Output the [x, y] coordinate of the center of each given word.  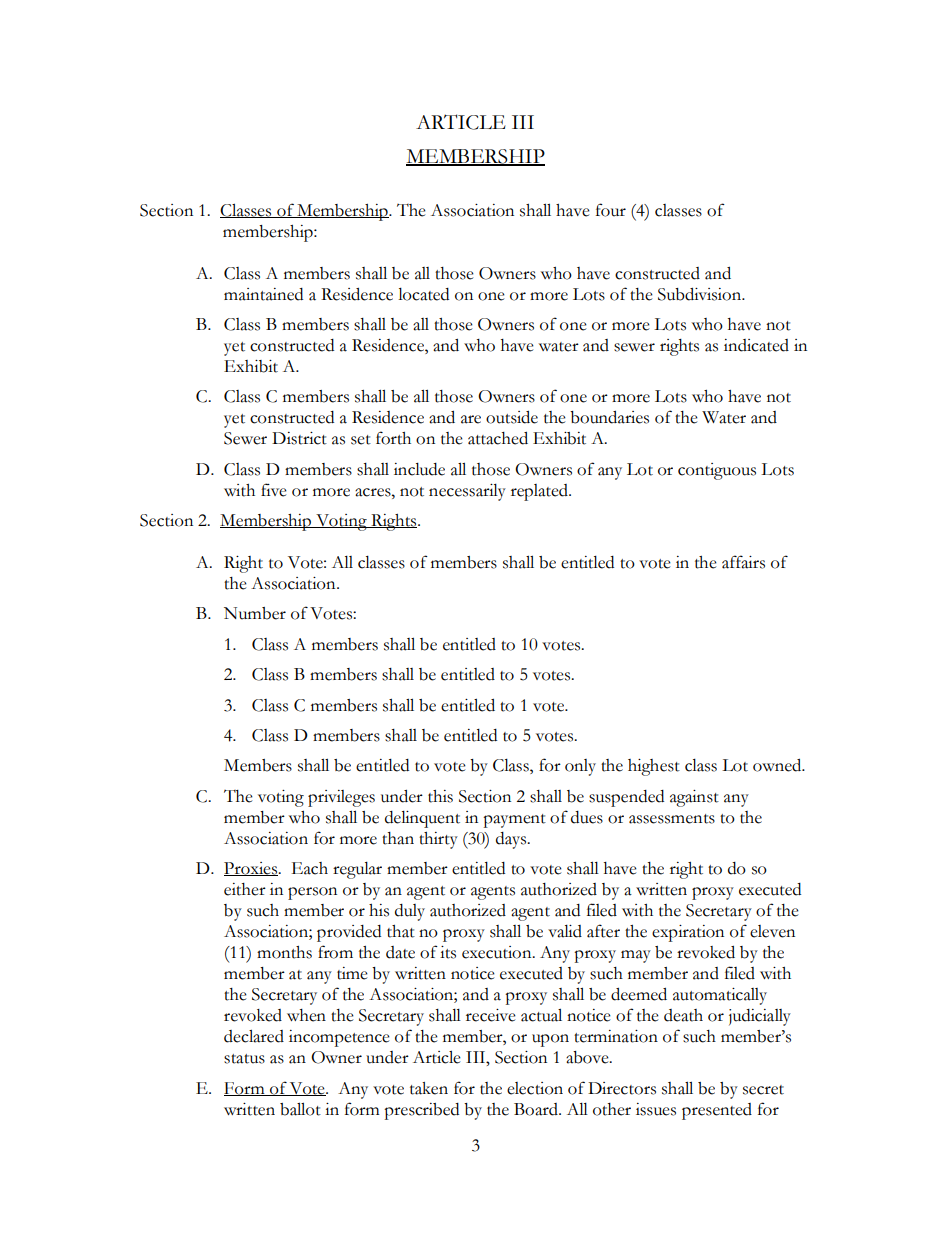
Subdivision [701, 294]
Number [255, 613]
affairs [743, 562]
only [580, 767]
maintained [263, 294]
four [611, 210]
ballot [300, 1109]
